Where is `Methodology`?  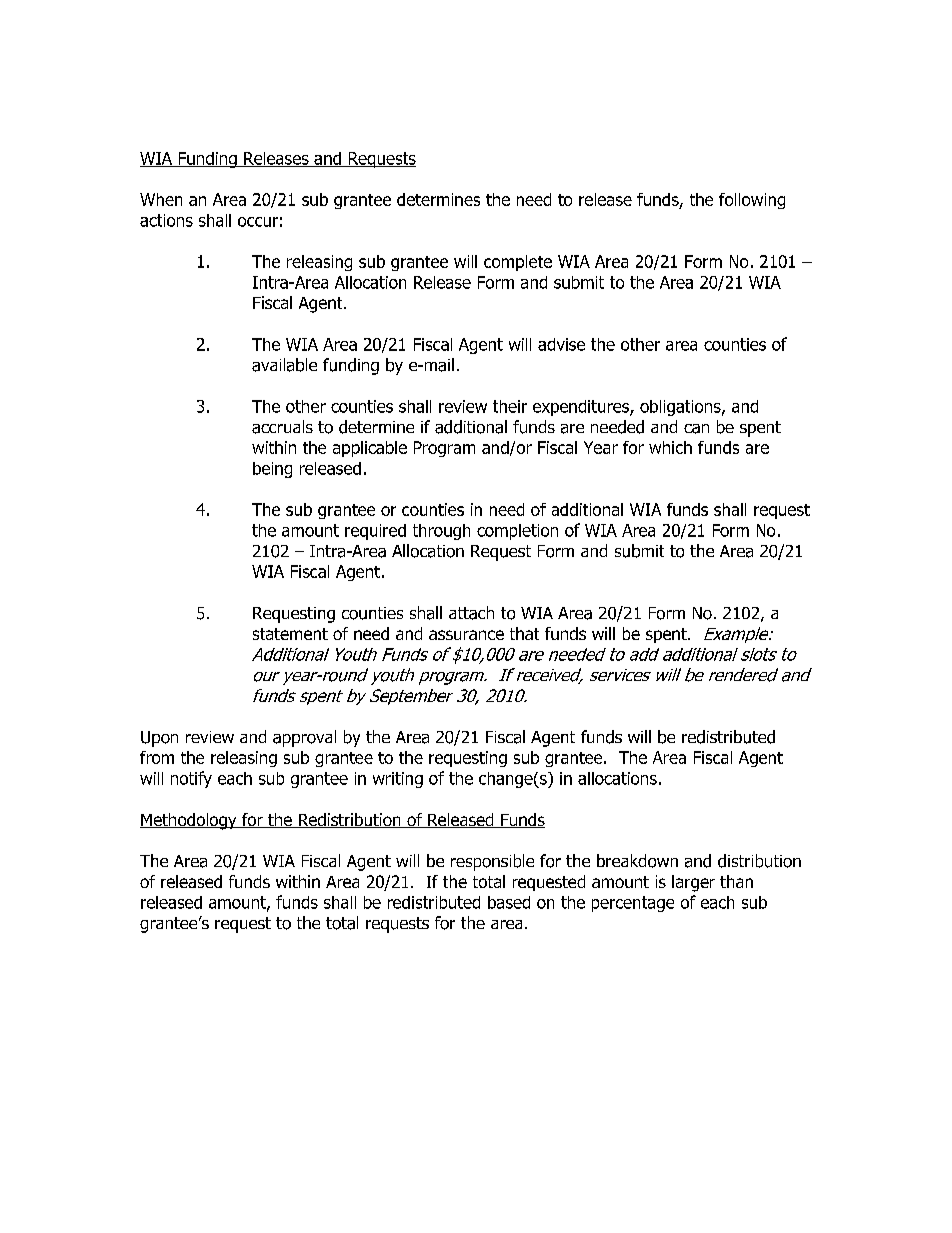 Methodology is located at coordinates (189, 821).
